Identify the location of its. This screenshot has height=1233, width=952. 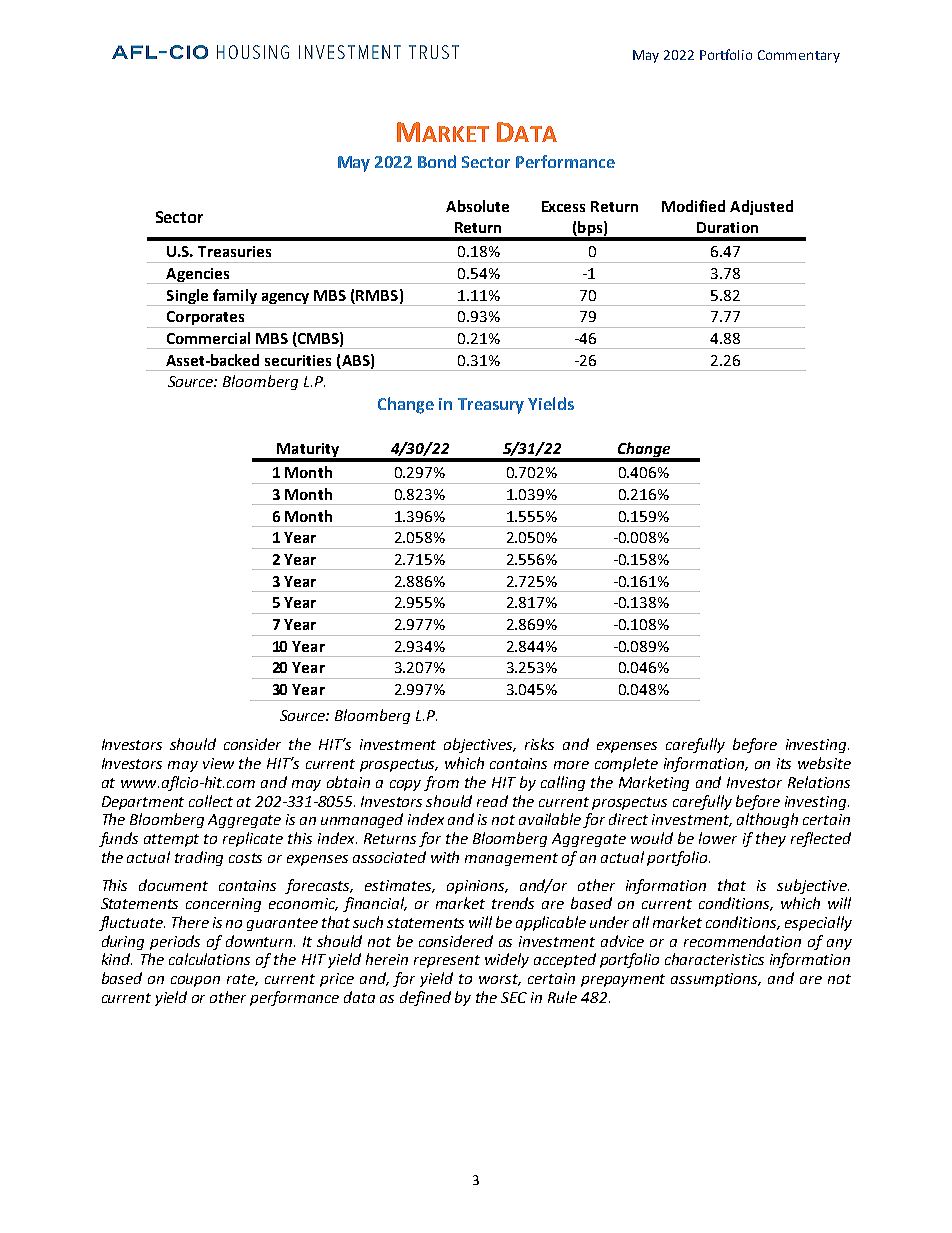
(784, 763).
